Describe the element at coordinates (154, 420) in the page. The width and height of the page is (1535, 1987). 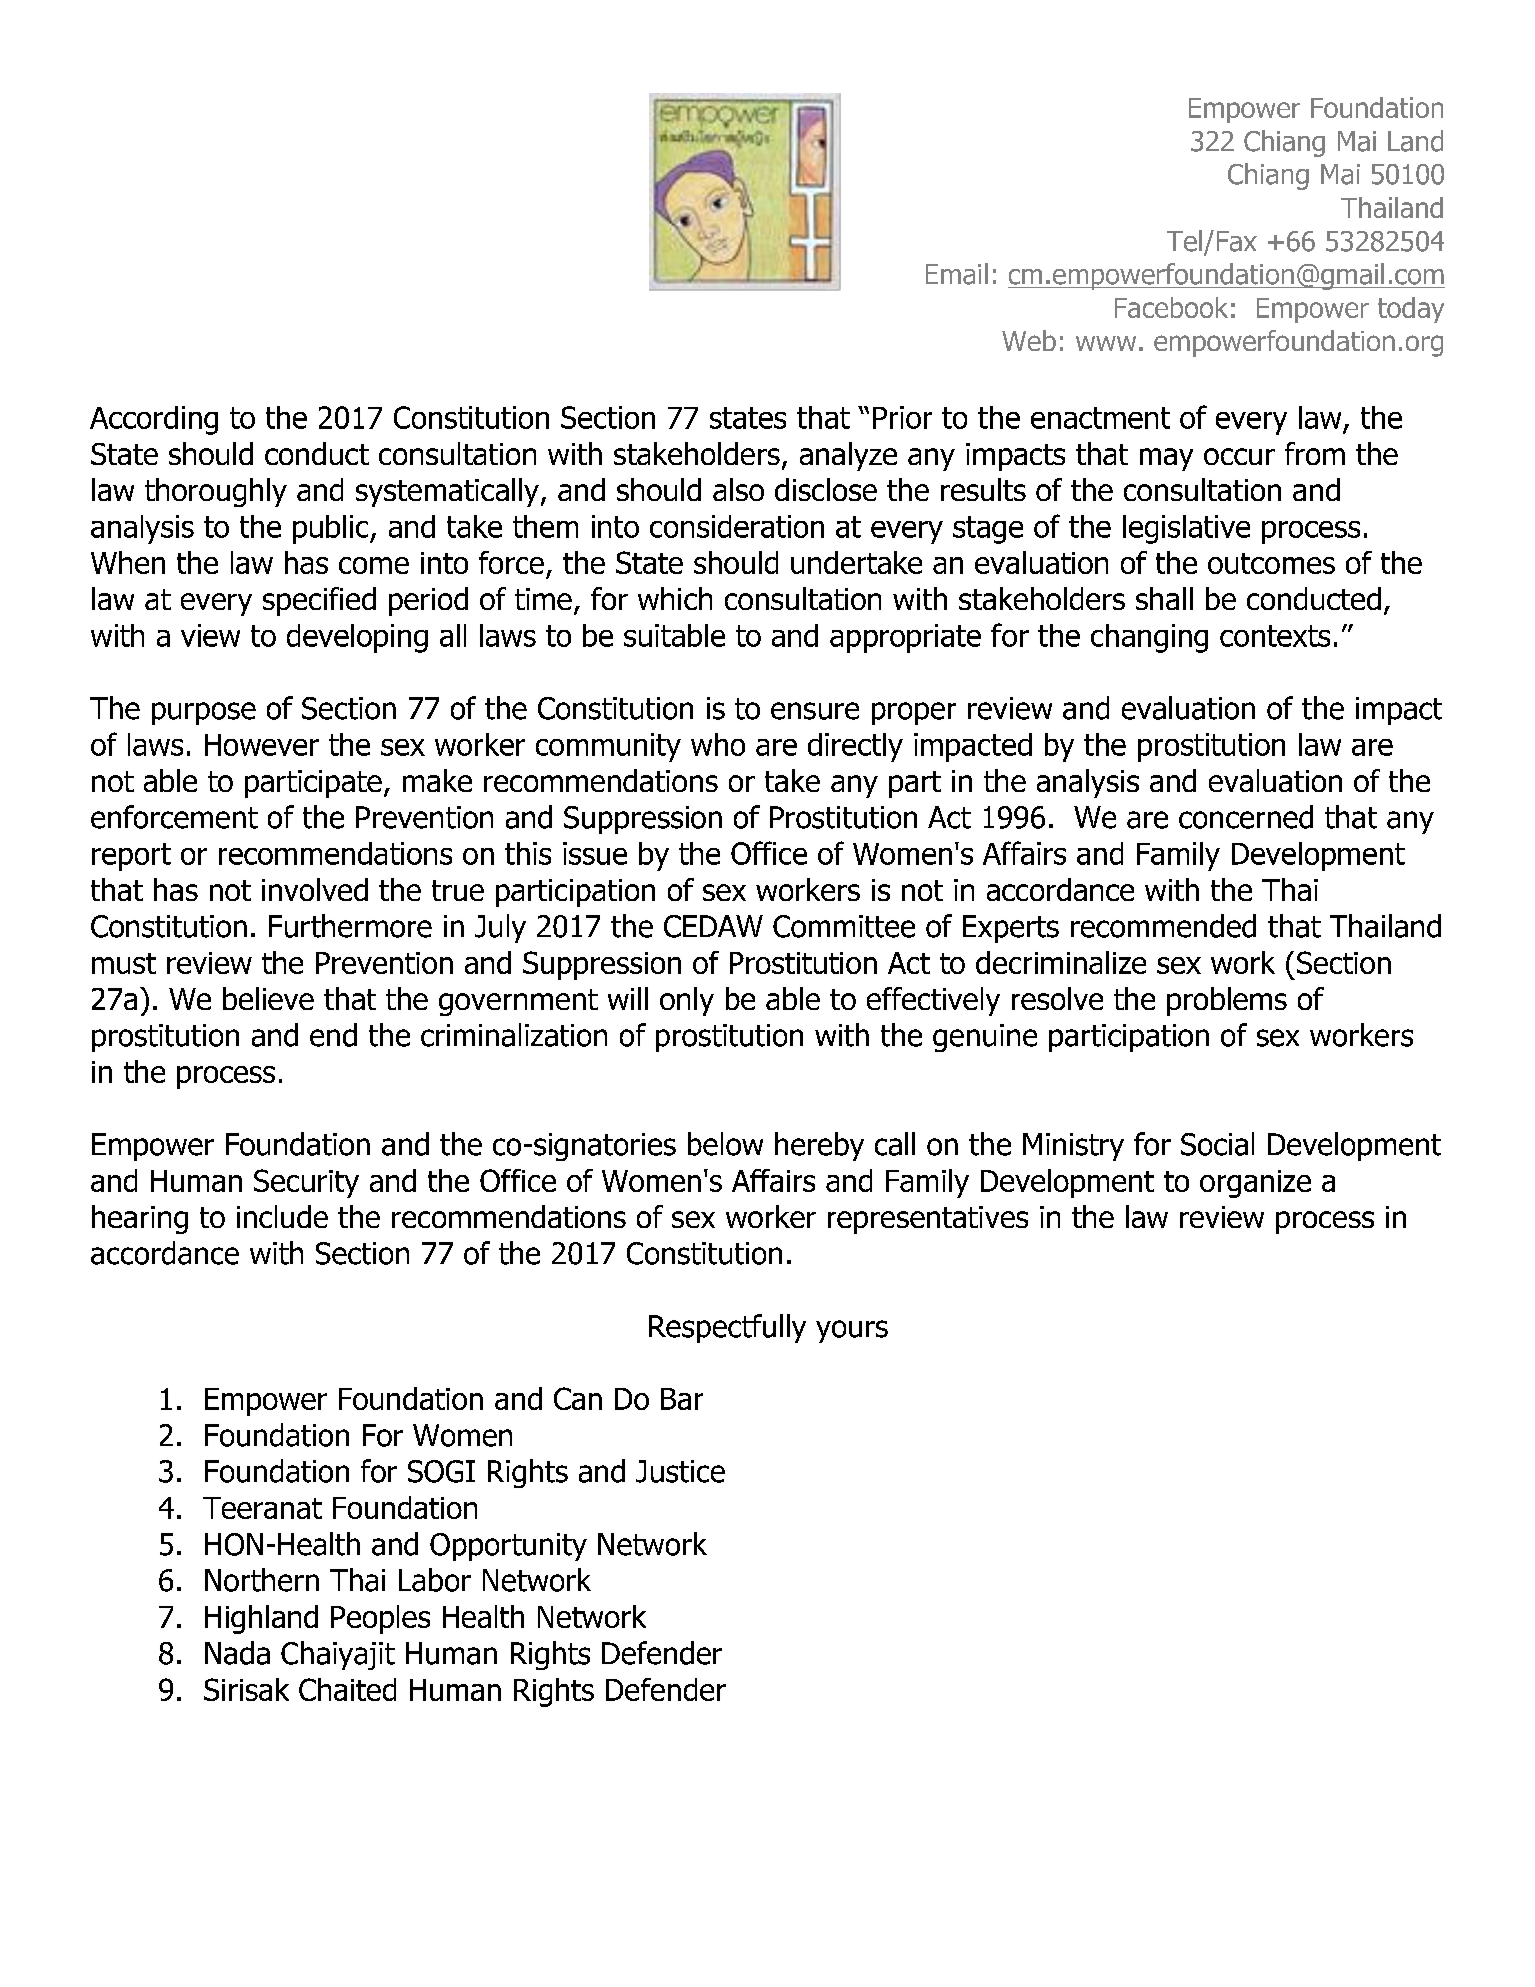
I see `According` at that location.
